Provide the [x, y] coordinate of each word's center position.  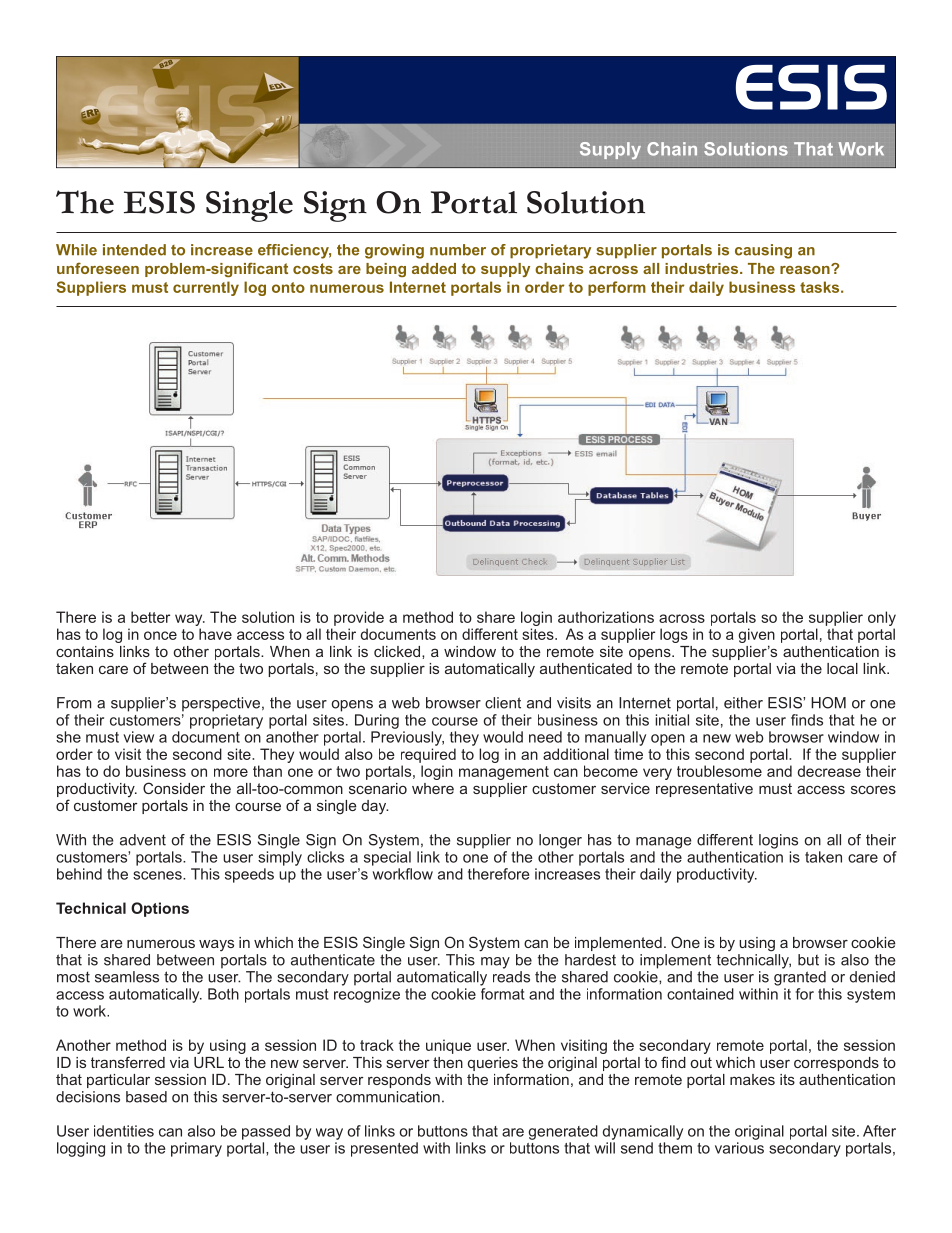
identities [124, 1131]
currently [206, 288]
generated [563, 1132]
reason [806, 269]
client [503, 703]
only [882, 618]
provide [359, 618]
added [434, 268]
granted [800, 978]
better [150, 617]
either [743, 703]
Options [160, 909]
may [495, 963]
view [138, 737]
